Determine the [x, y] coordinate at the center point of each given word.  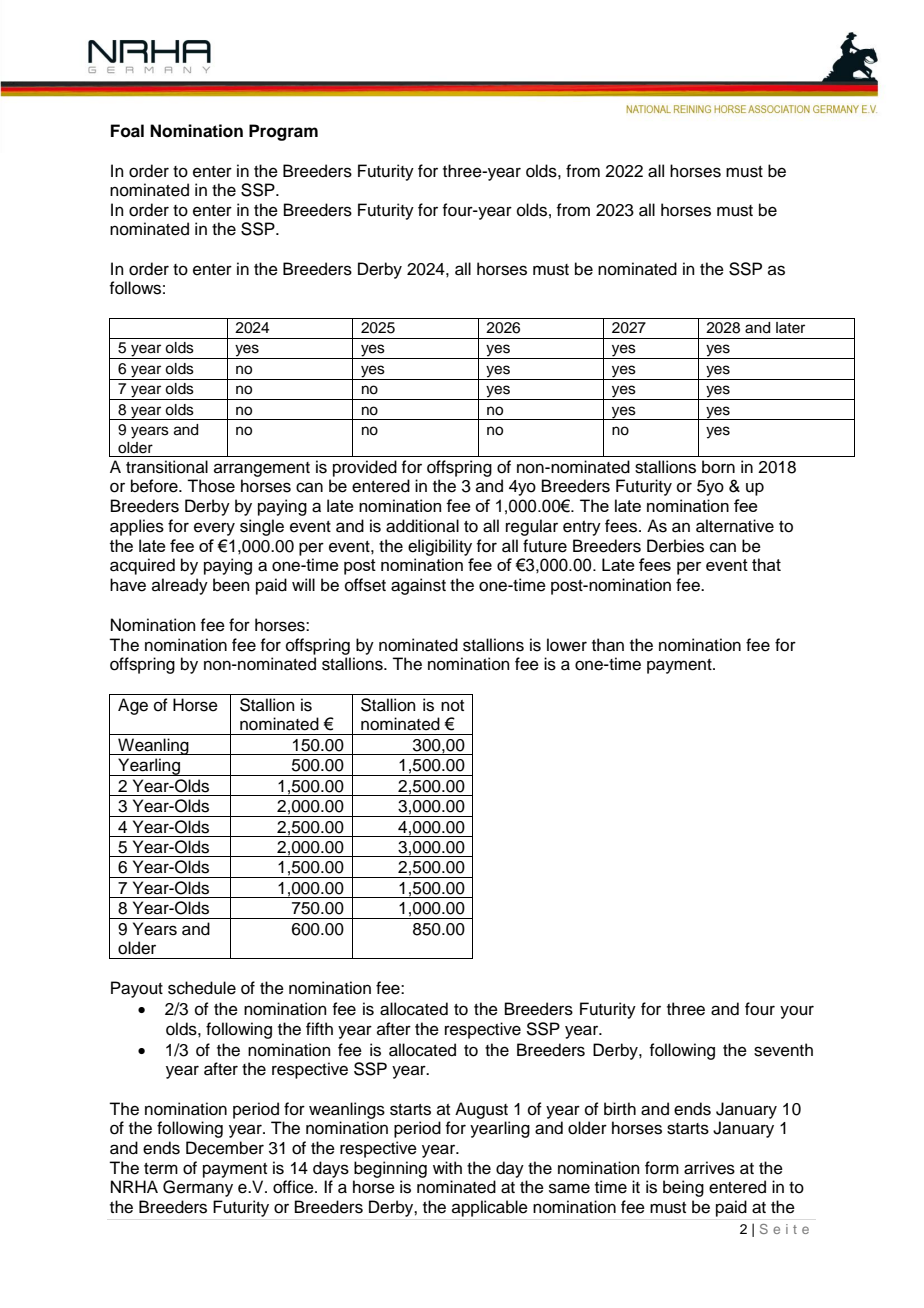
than [608, 645]
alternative [735, 526]
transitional [167, 467]
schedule [202, 988]
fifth [319, 1028]
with [447, 1167]
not [452, 706]
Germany [198, 1188]
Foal [127, 131]
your [797, 1012]
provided [365, 468]
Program [283, 132]
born [718, 467]
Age [133, 706]
